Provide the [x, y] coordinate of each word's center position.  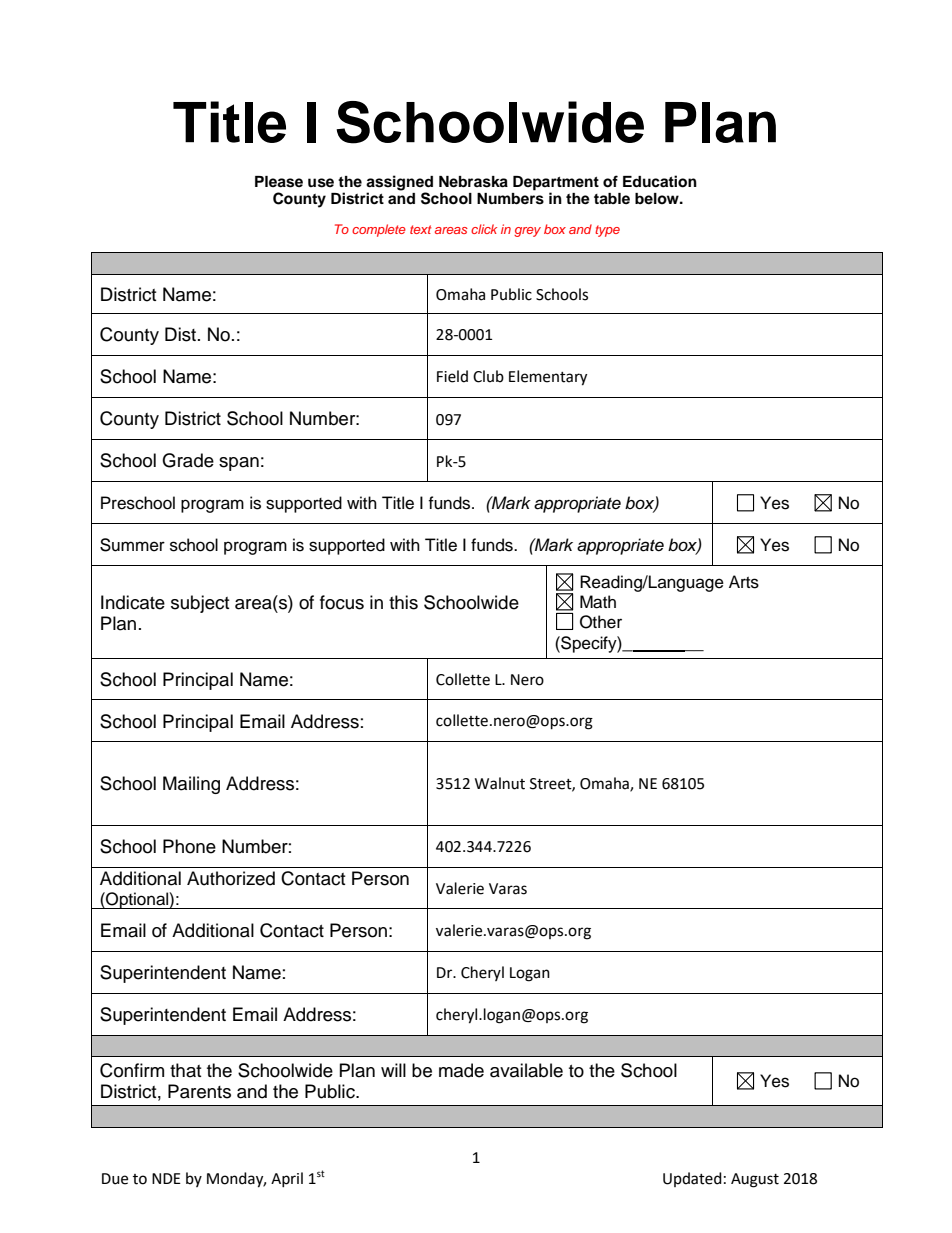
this [403, 602]
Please [279, 182]
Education [660, 181]
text [420, 229]
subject [200, 604]
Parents [199, 1091]
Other [601, 622]
